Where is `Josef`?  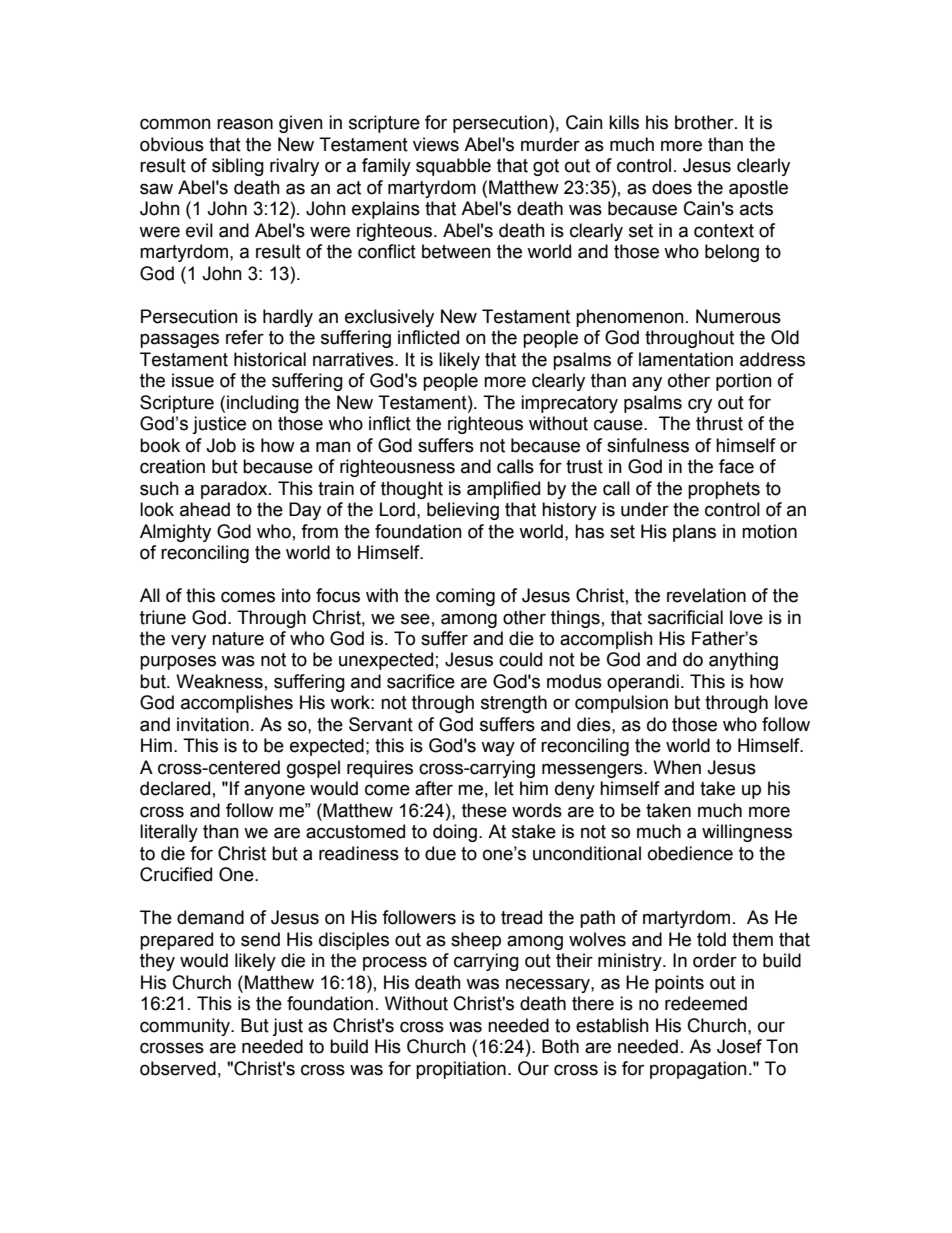
Josef is located at coordinates (739, 1046).
